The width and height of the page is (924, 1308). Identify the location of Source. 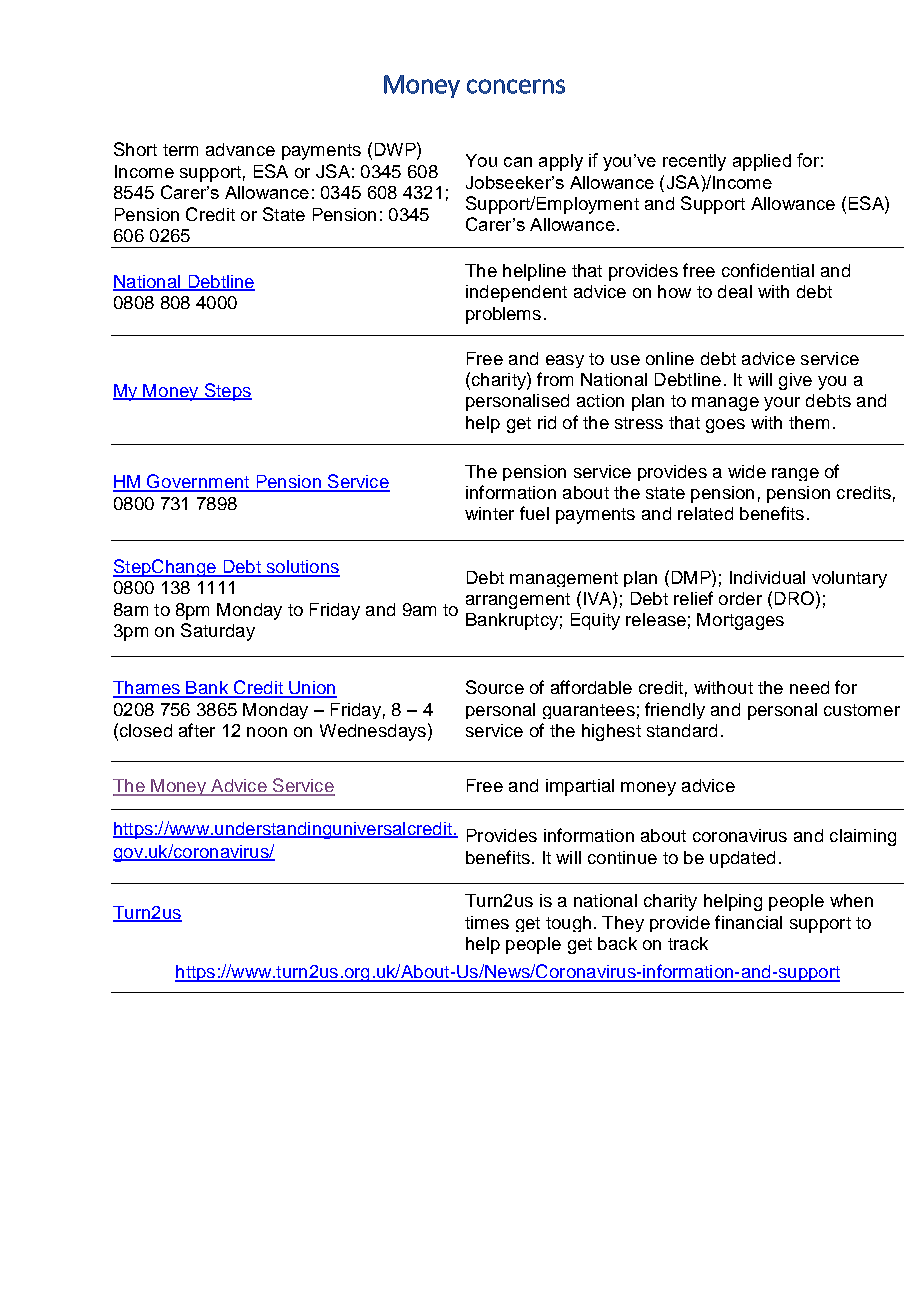
(495, 687).
